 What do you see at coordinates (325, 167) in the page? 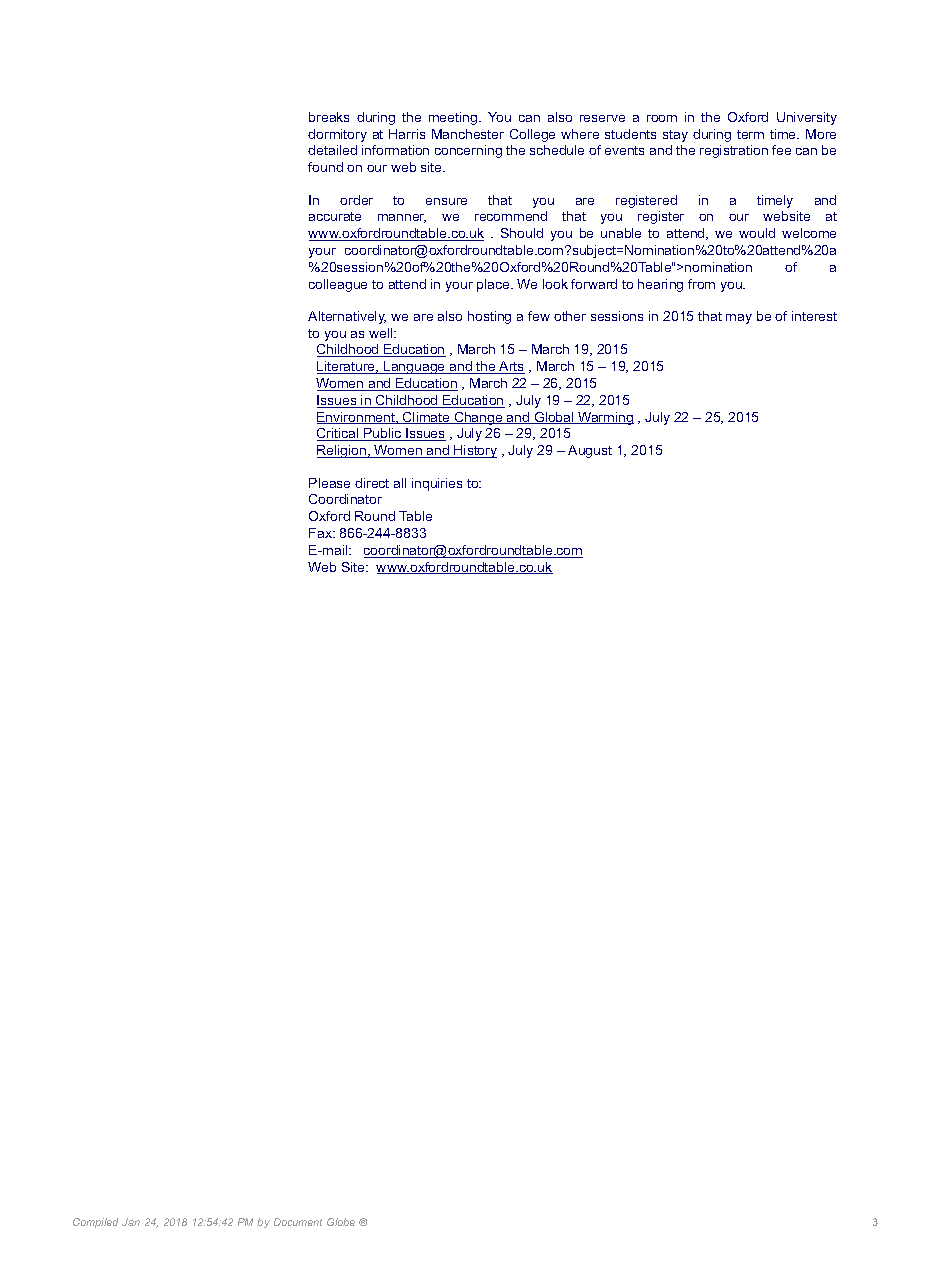
I see `found` at bounding box center [325, 167].
